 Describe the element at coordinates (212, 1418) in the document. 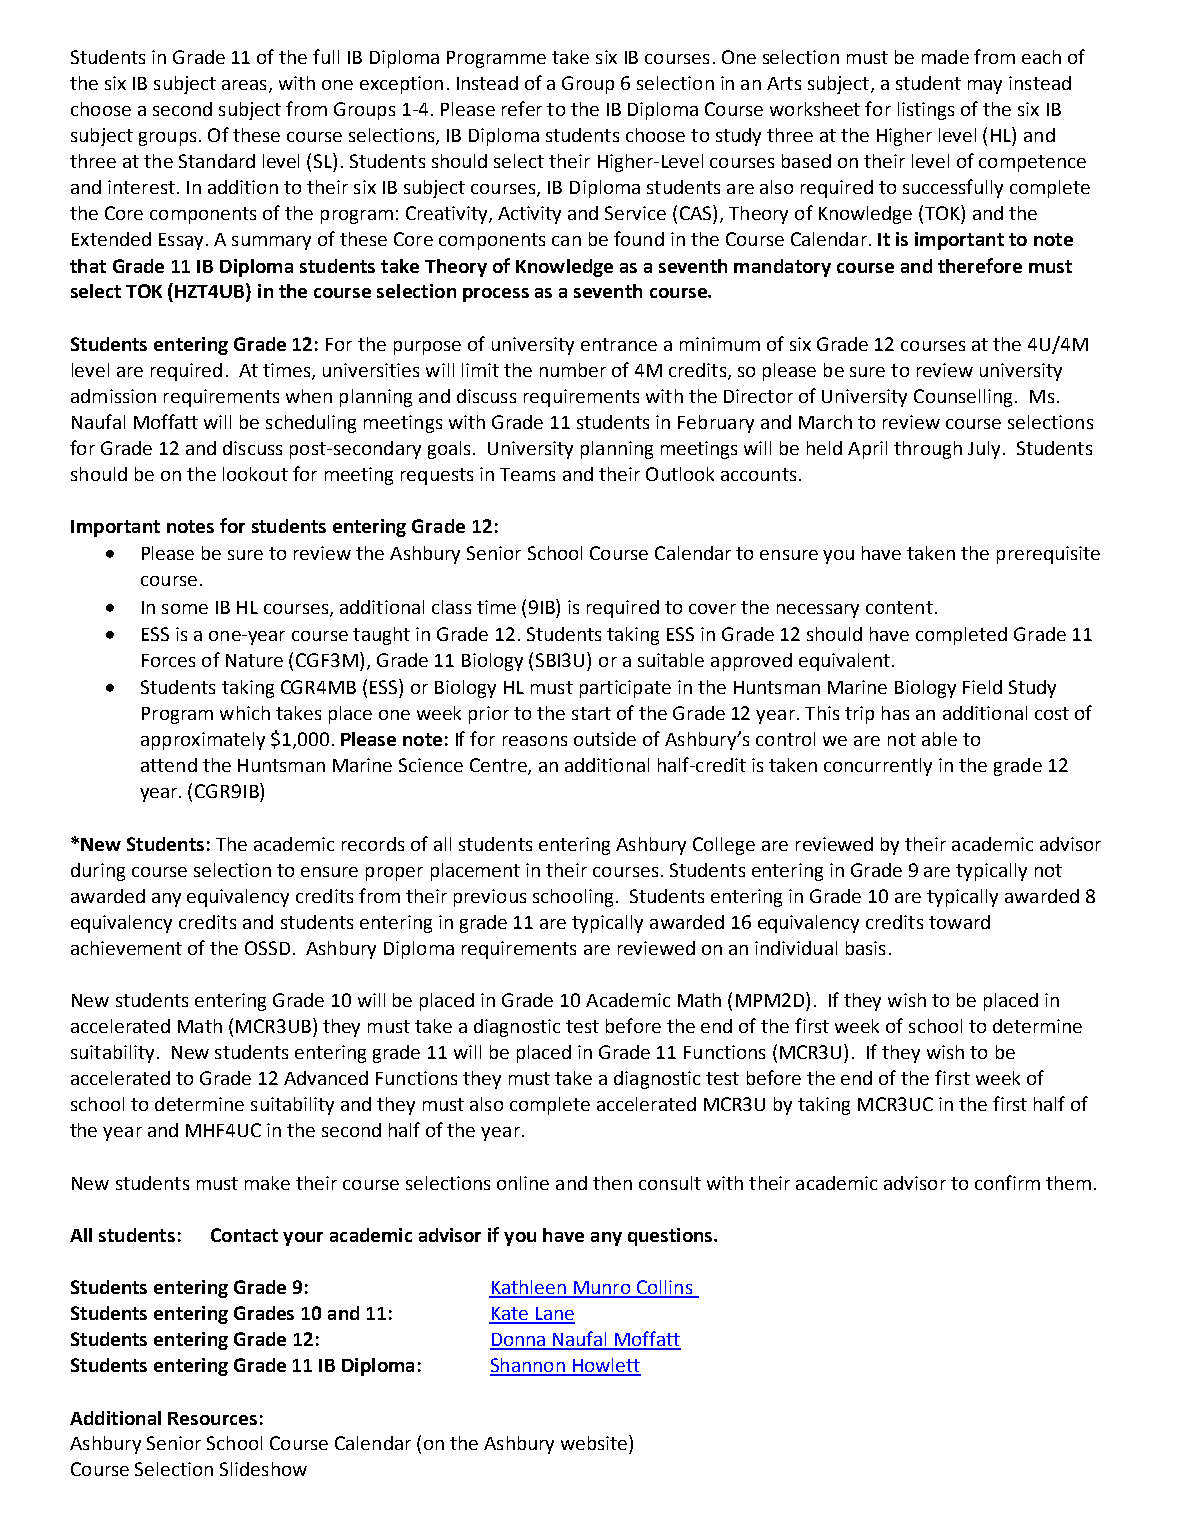

I see `Resources` at that location.
